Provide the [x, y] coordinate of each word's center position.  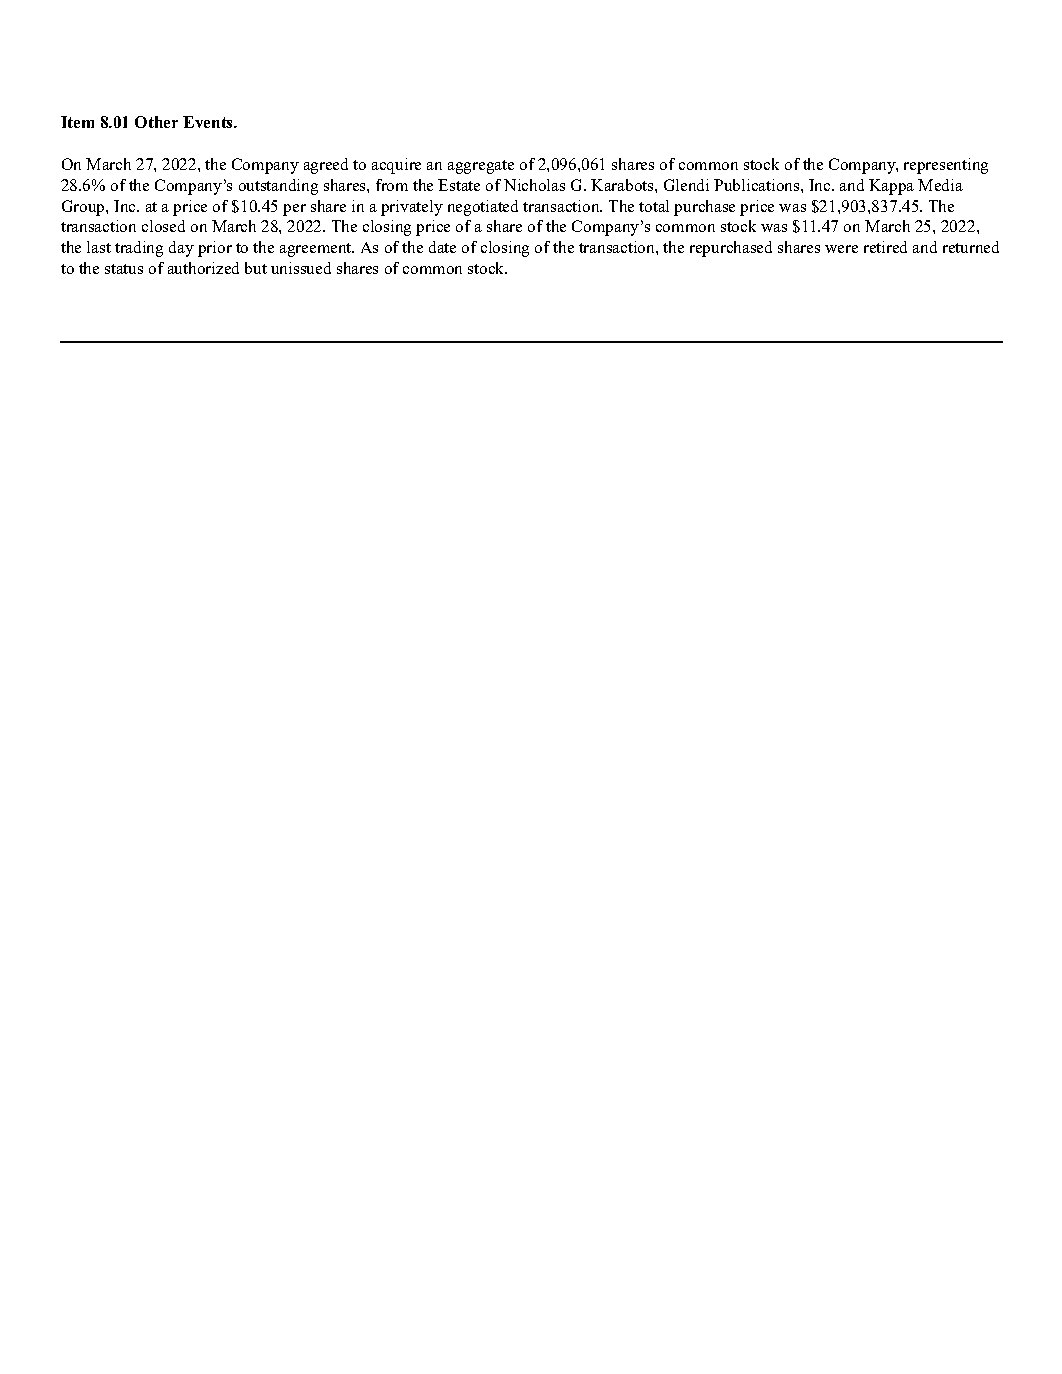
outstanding [278, 187]
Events [209, 122]
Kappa [891, 187]
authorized [203, 268]
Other [156, 122]
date [442, 247]
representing [946, 166]
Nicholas [534, 185]
